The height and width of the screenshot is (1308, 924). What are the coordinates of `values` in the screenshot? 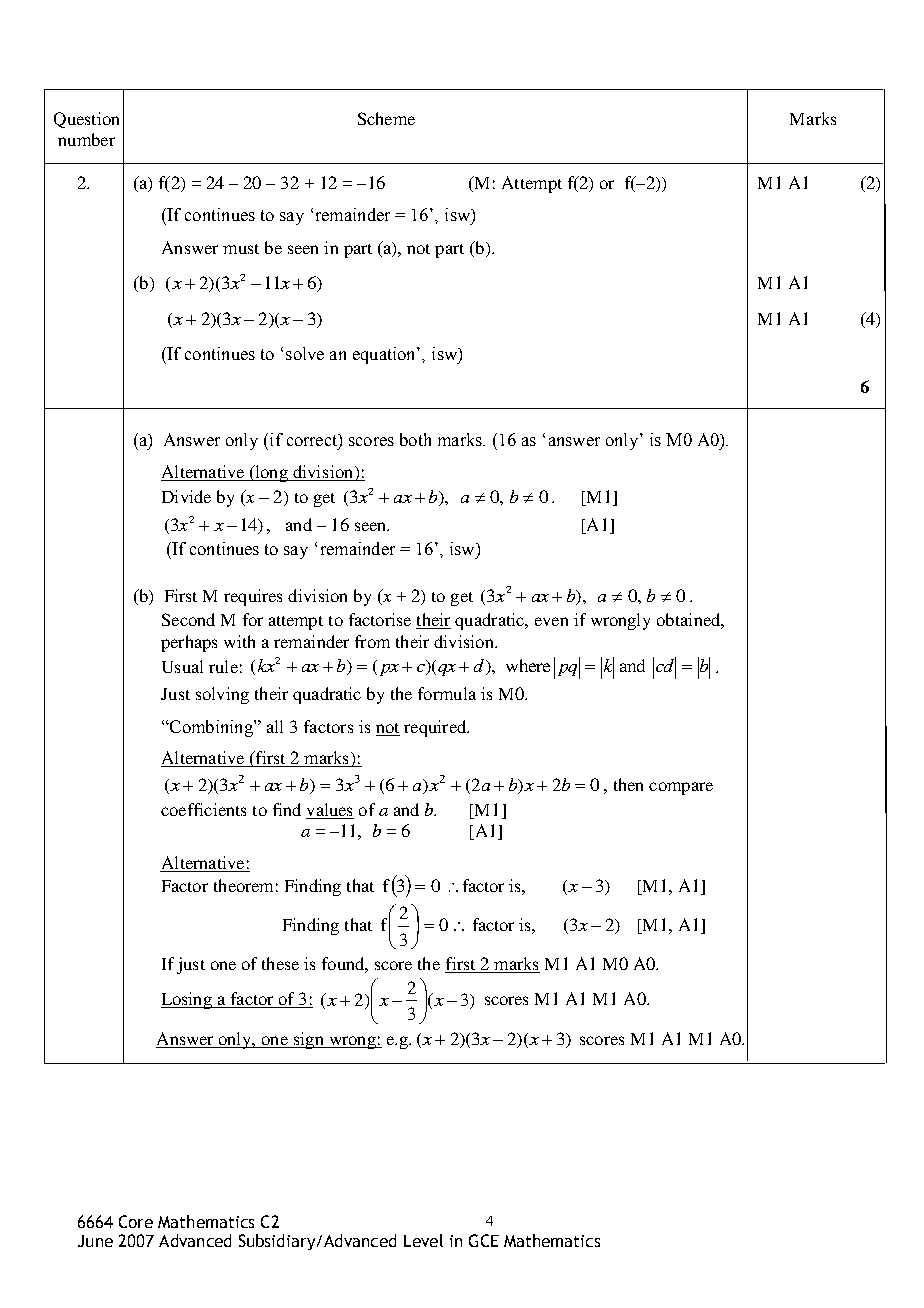 It's located at (329, 809).
